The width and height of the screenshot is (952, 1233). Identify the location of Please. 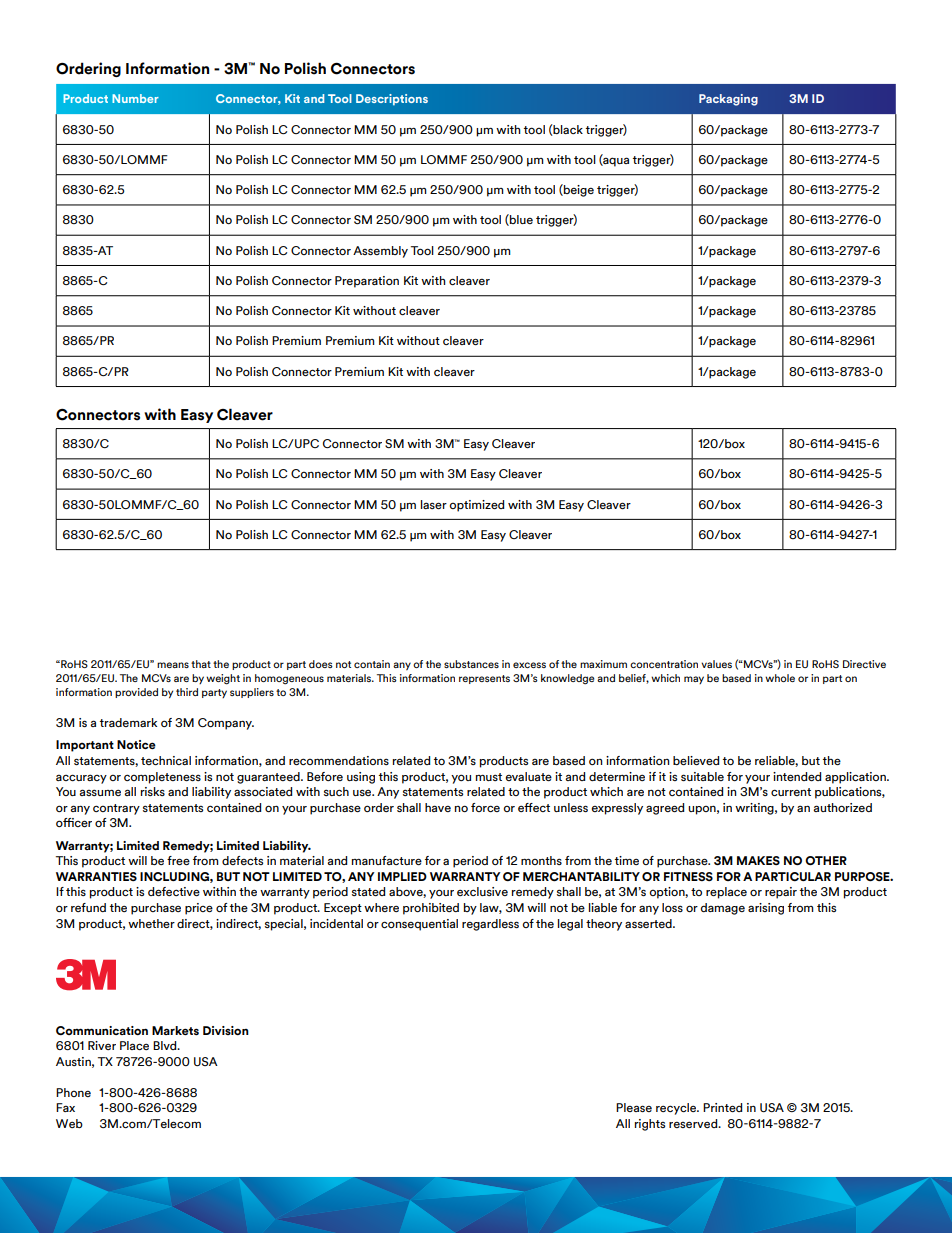
(634, 1107).
